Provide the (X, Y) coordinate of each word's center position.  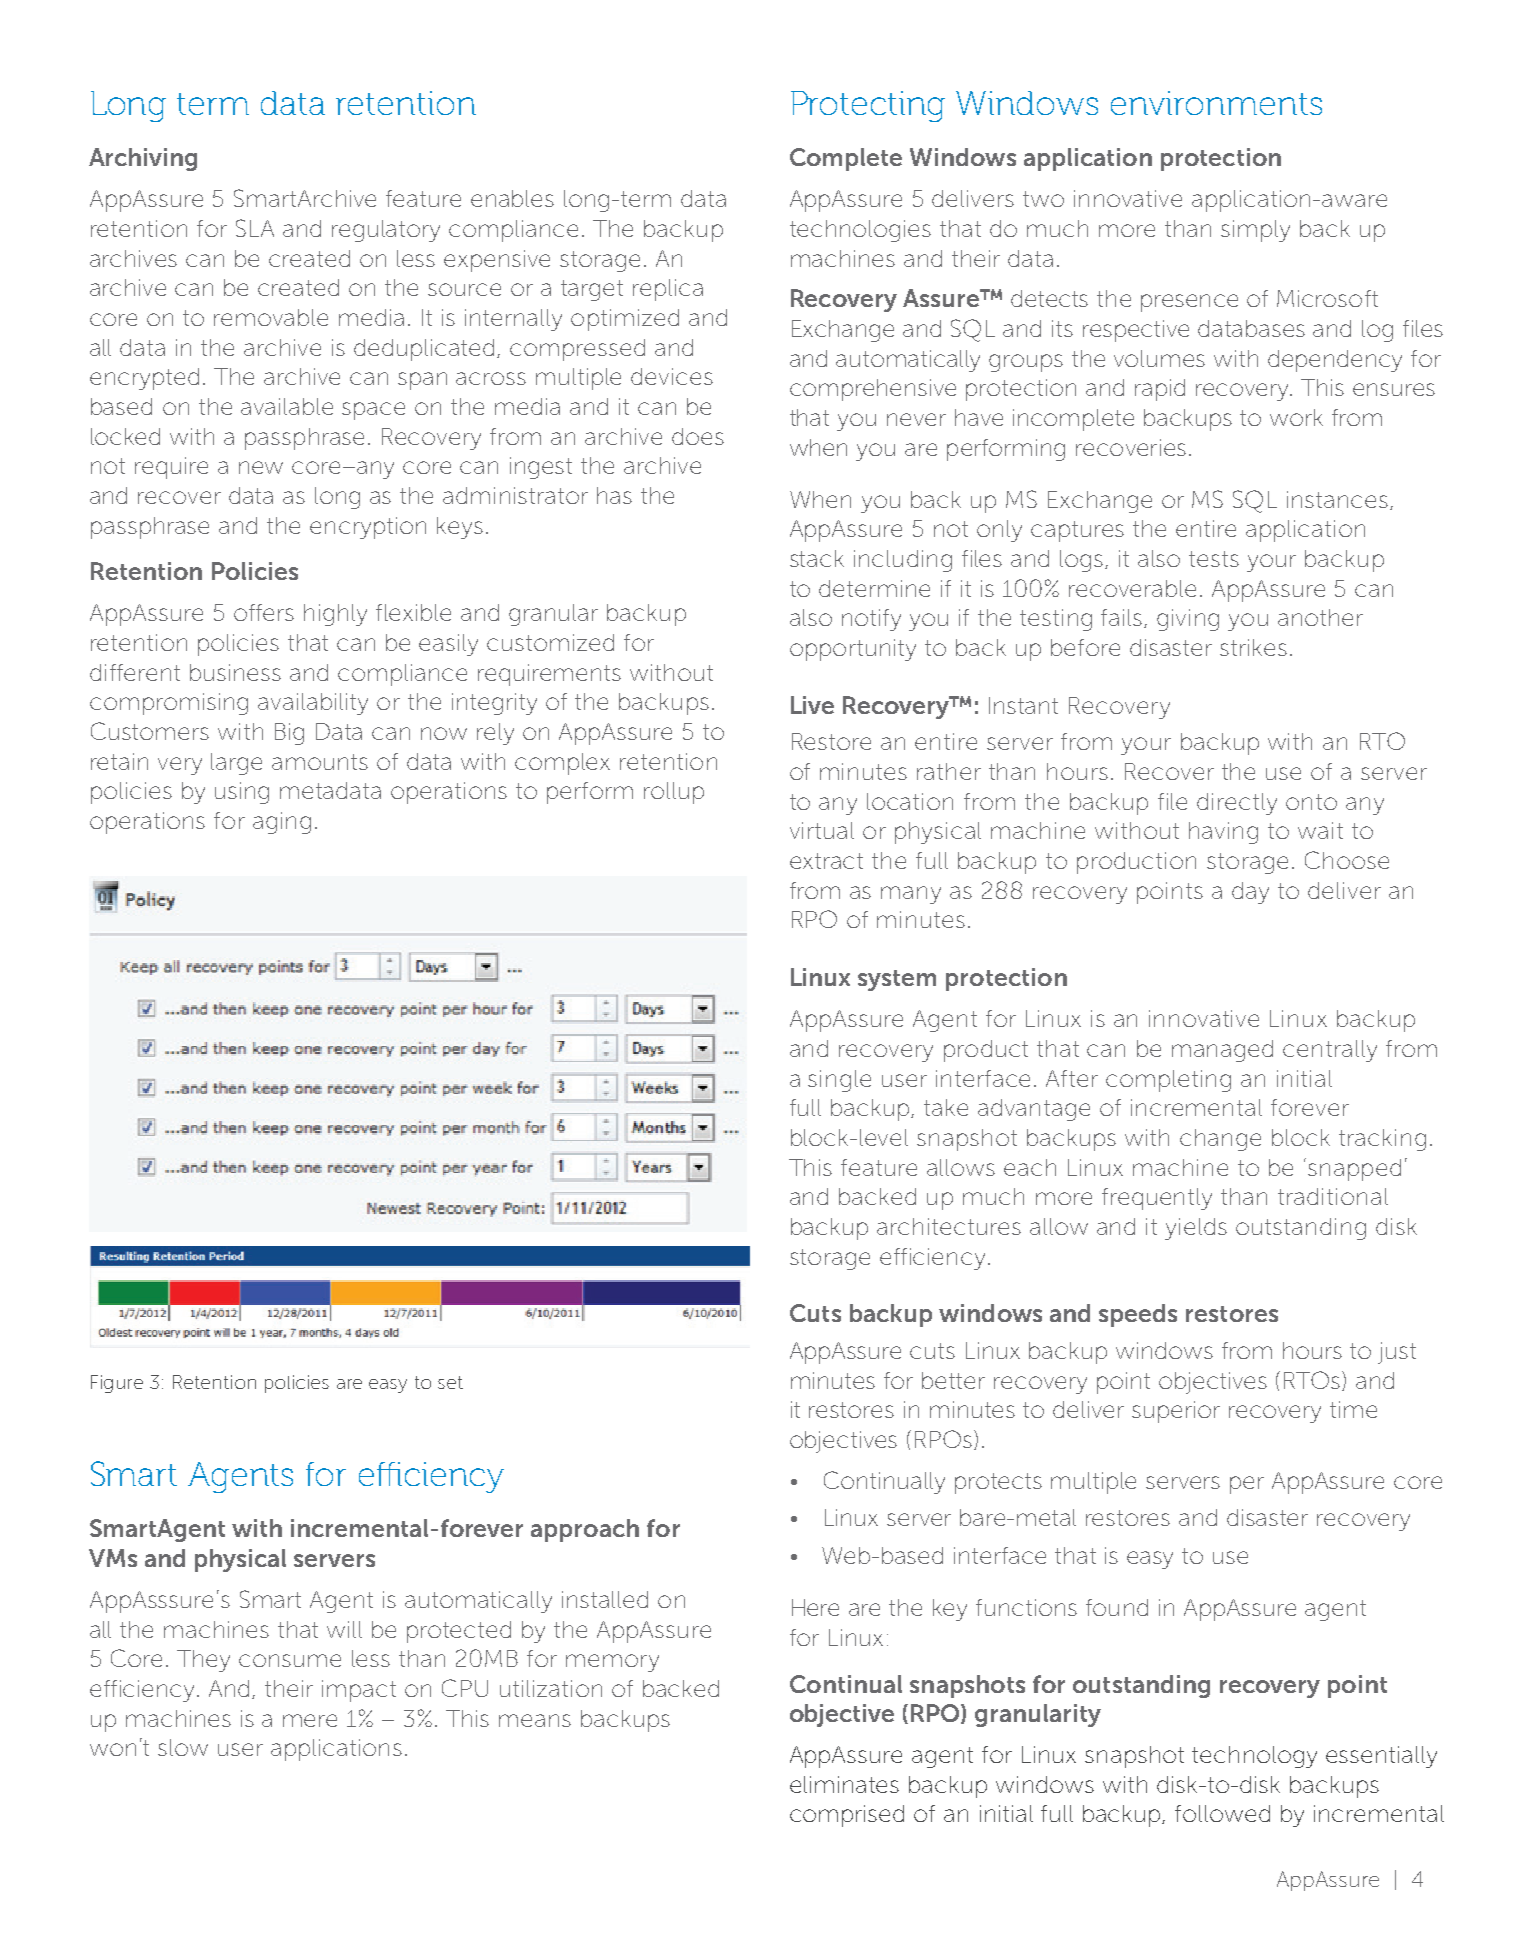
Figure (117, 1384)
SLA (255, 228)
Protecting (868, 106)
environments (1216, 103)
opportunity (853, 650)
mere (310, 1720)
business (235, 672)
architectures (949, 1226)
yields (1196, 1229)
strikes (1253, 647)
